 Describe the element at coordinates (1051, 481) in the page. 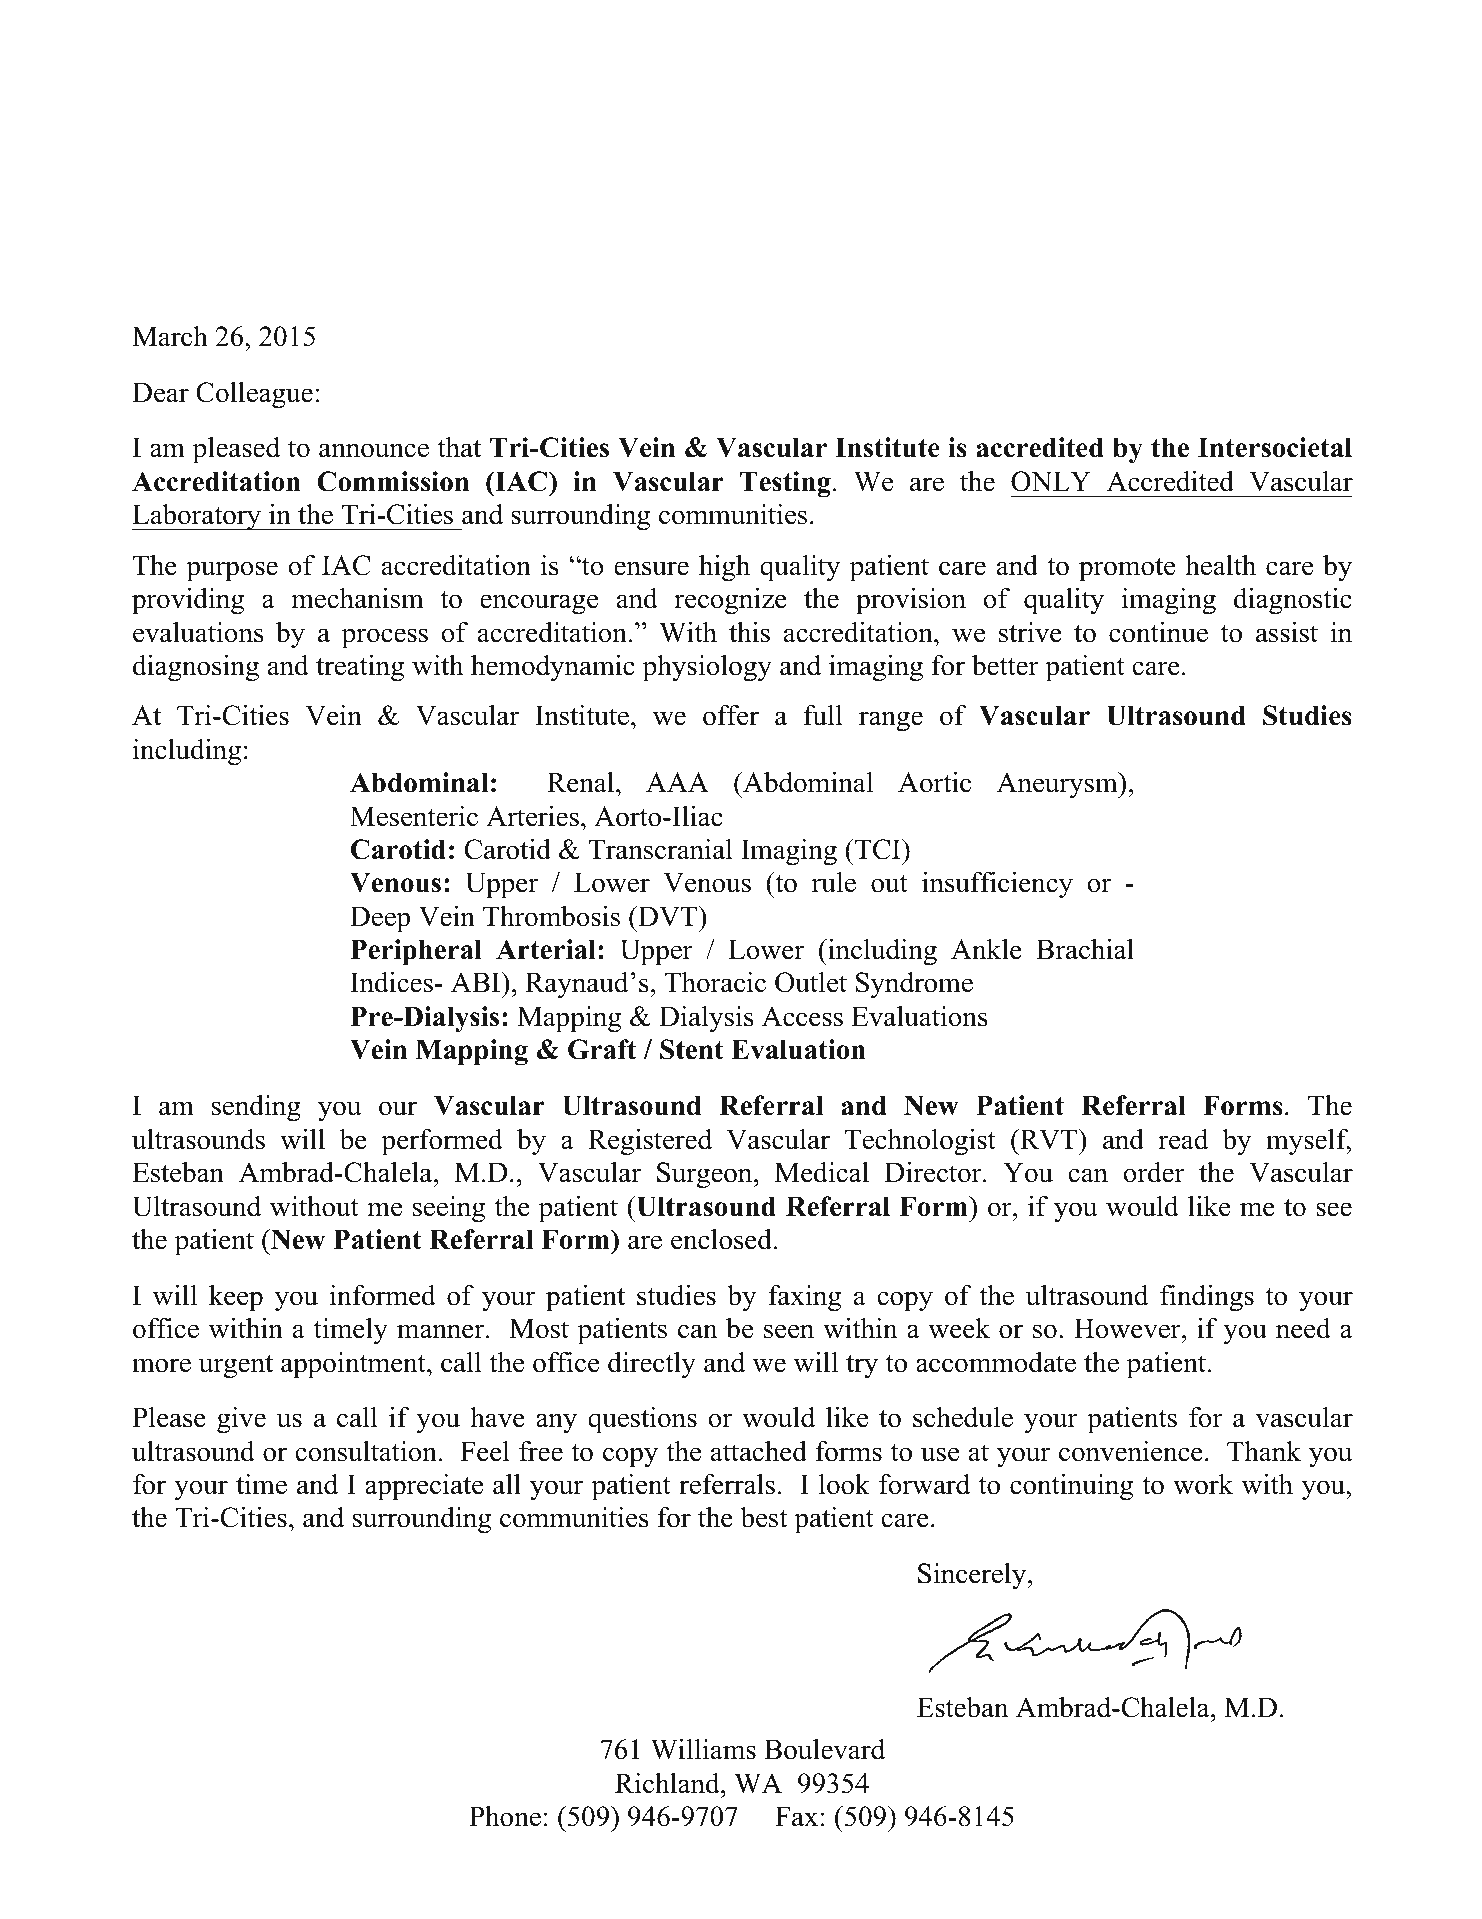

I see `ONLY` at that location.
